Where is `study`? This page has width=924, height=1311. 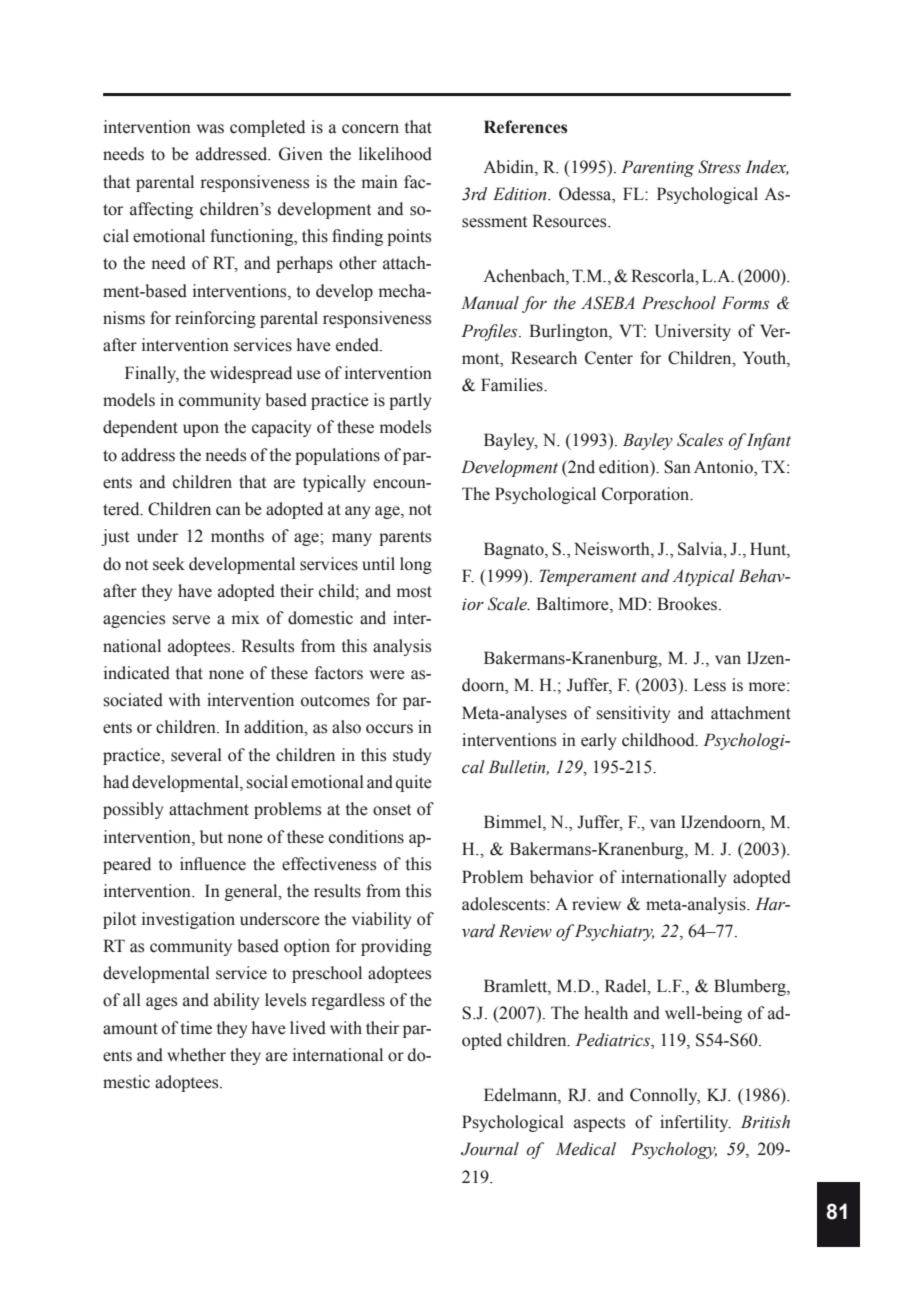 study is located at coordinates (412, 756).
